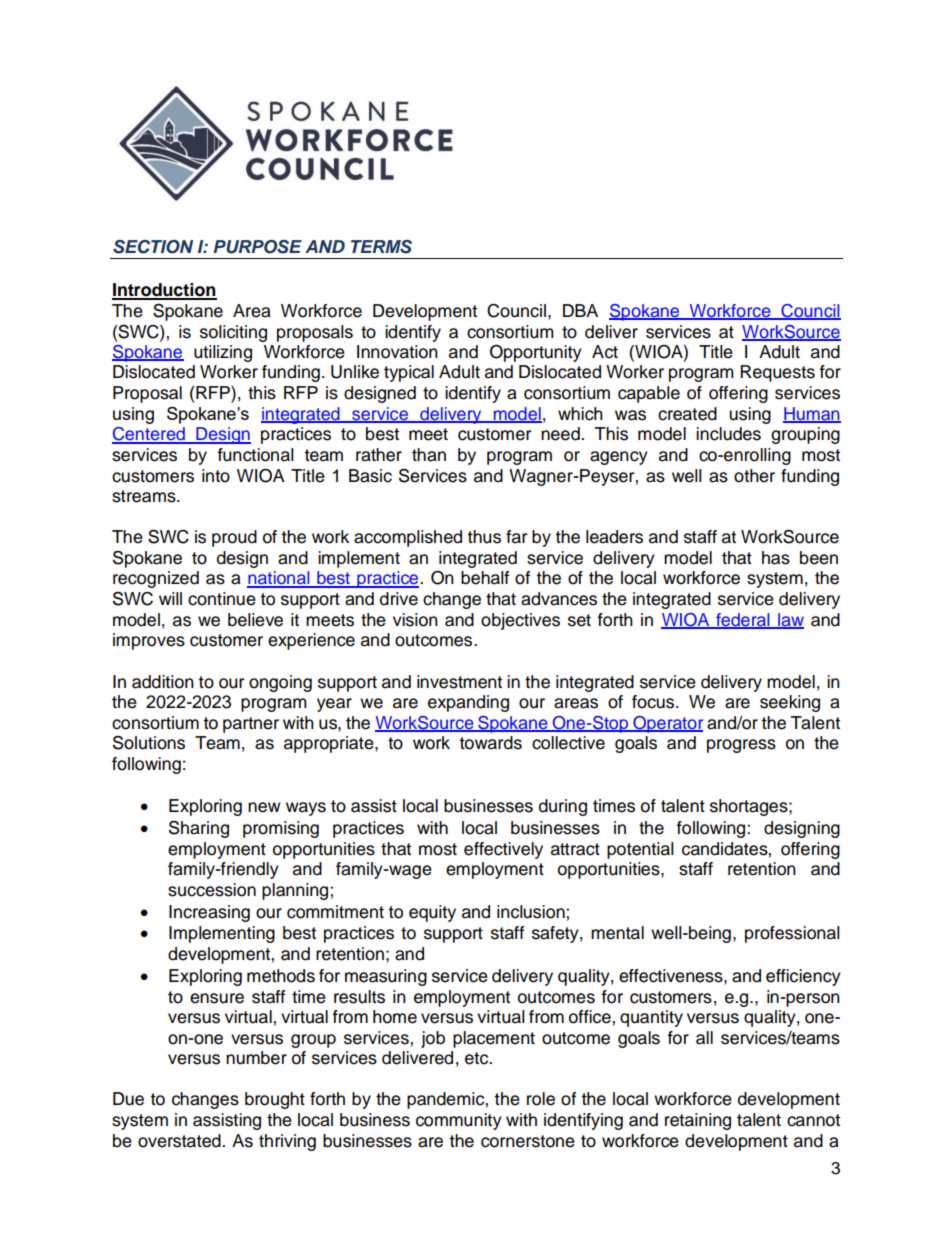 The image size is (952, 1233). I want to click on overstated, so click(180, 1141).
